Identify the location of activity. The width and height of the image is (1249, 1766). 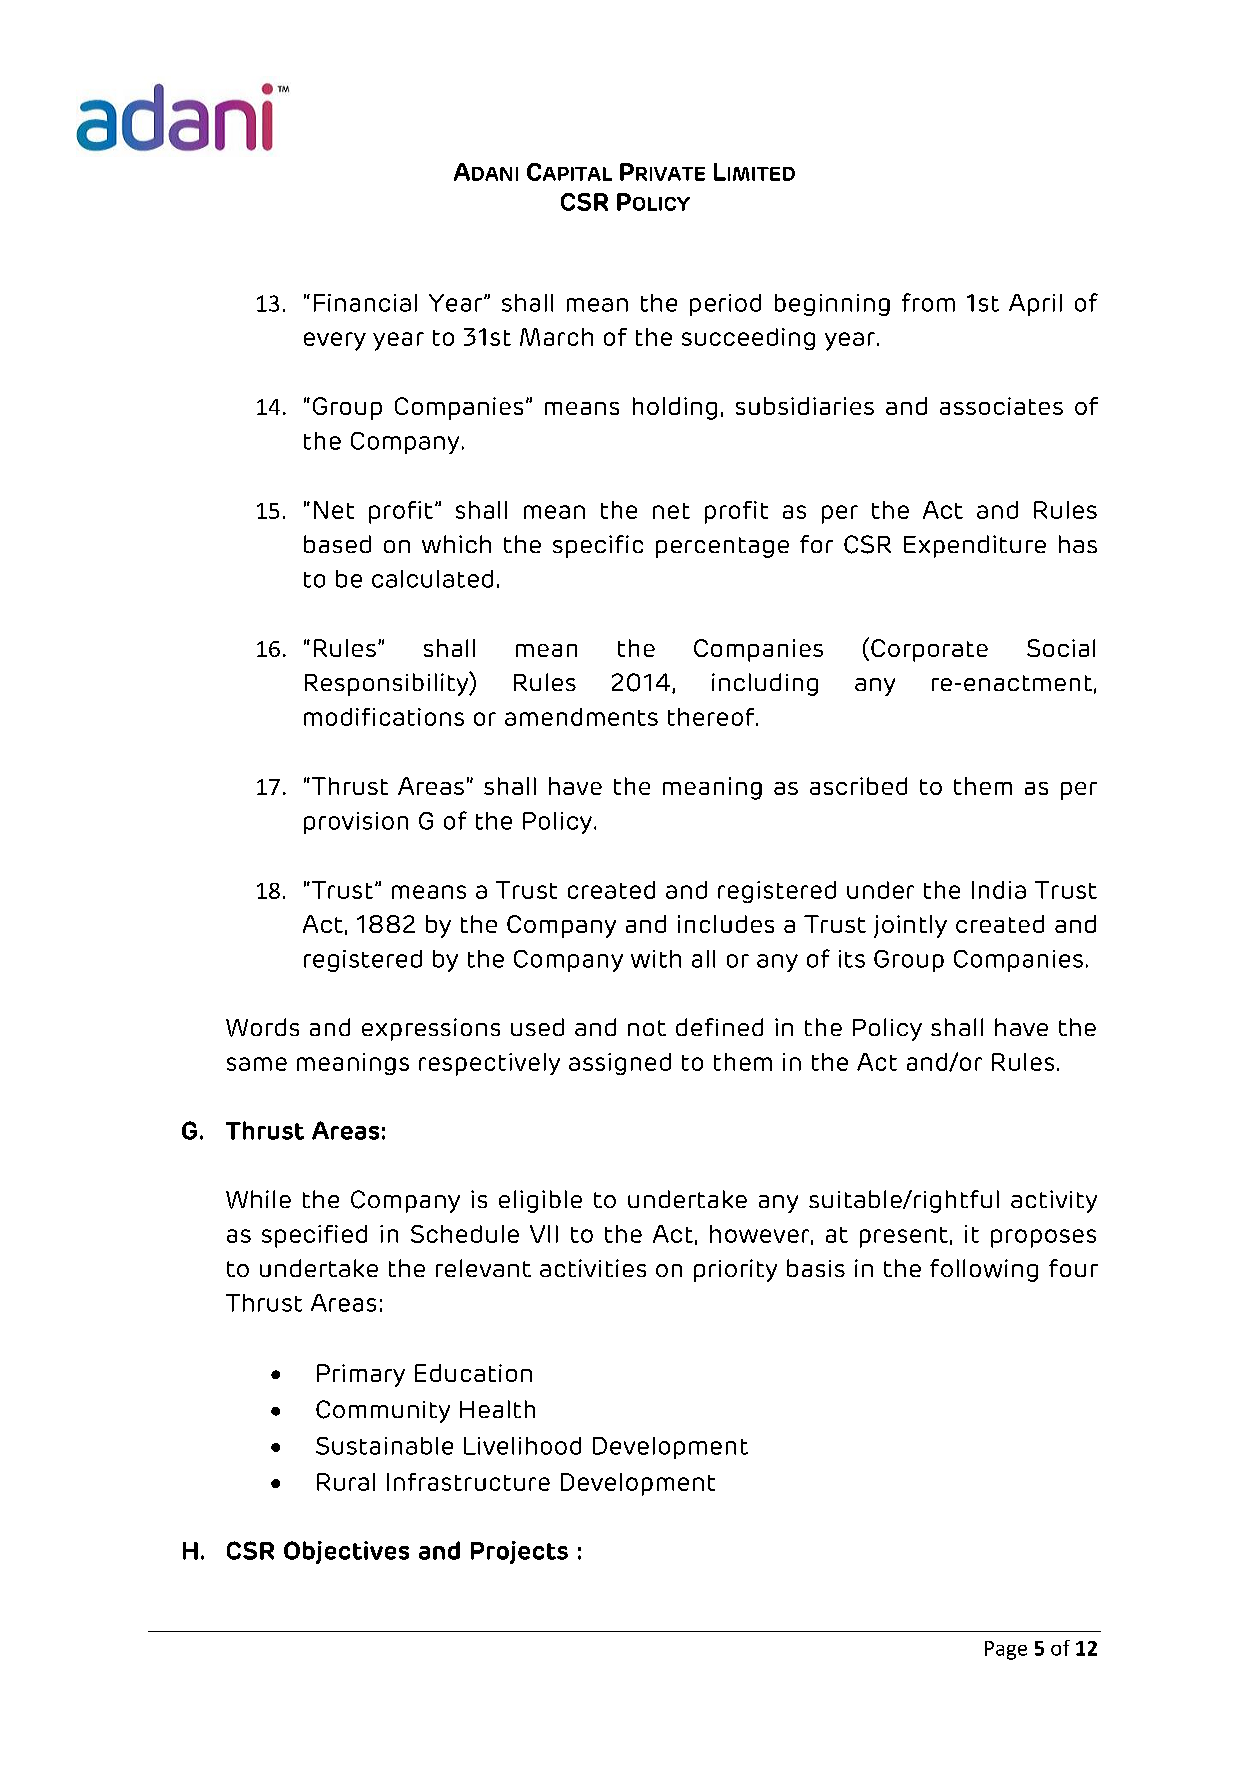
(1054, 1201).
